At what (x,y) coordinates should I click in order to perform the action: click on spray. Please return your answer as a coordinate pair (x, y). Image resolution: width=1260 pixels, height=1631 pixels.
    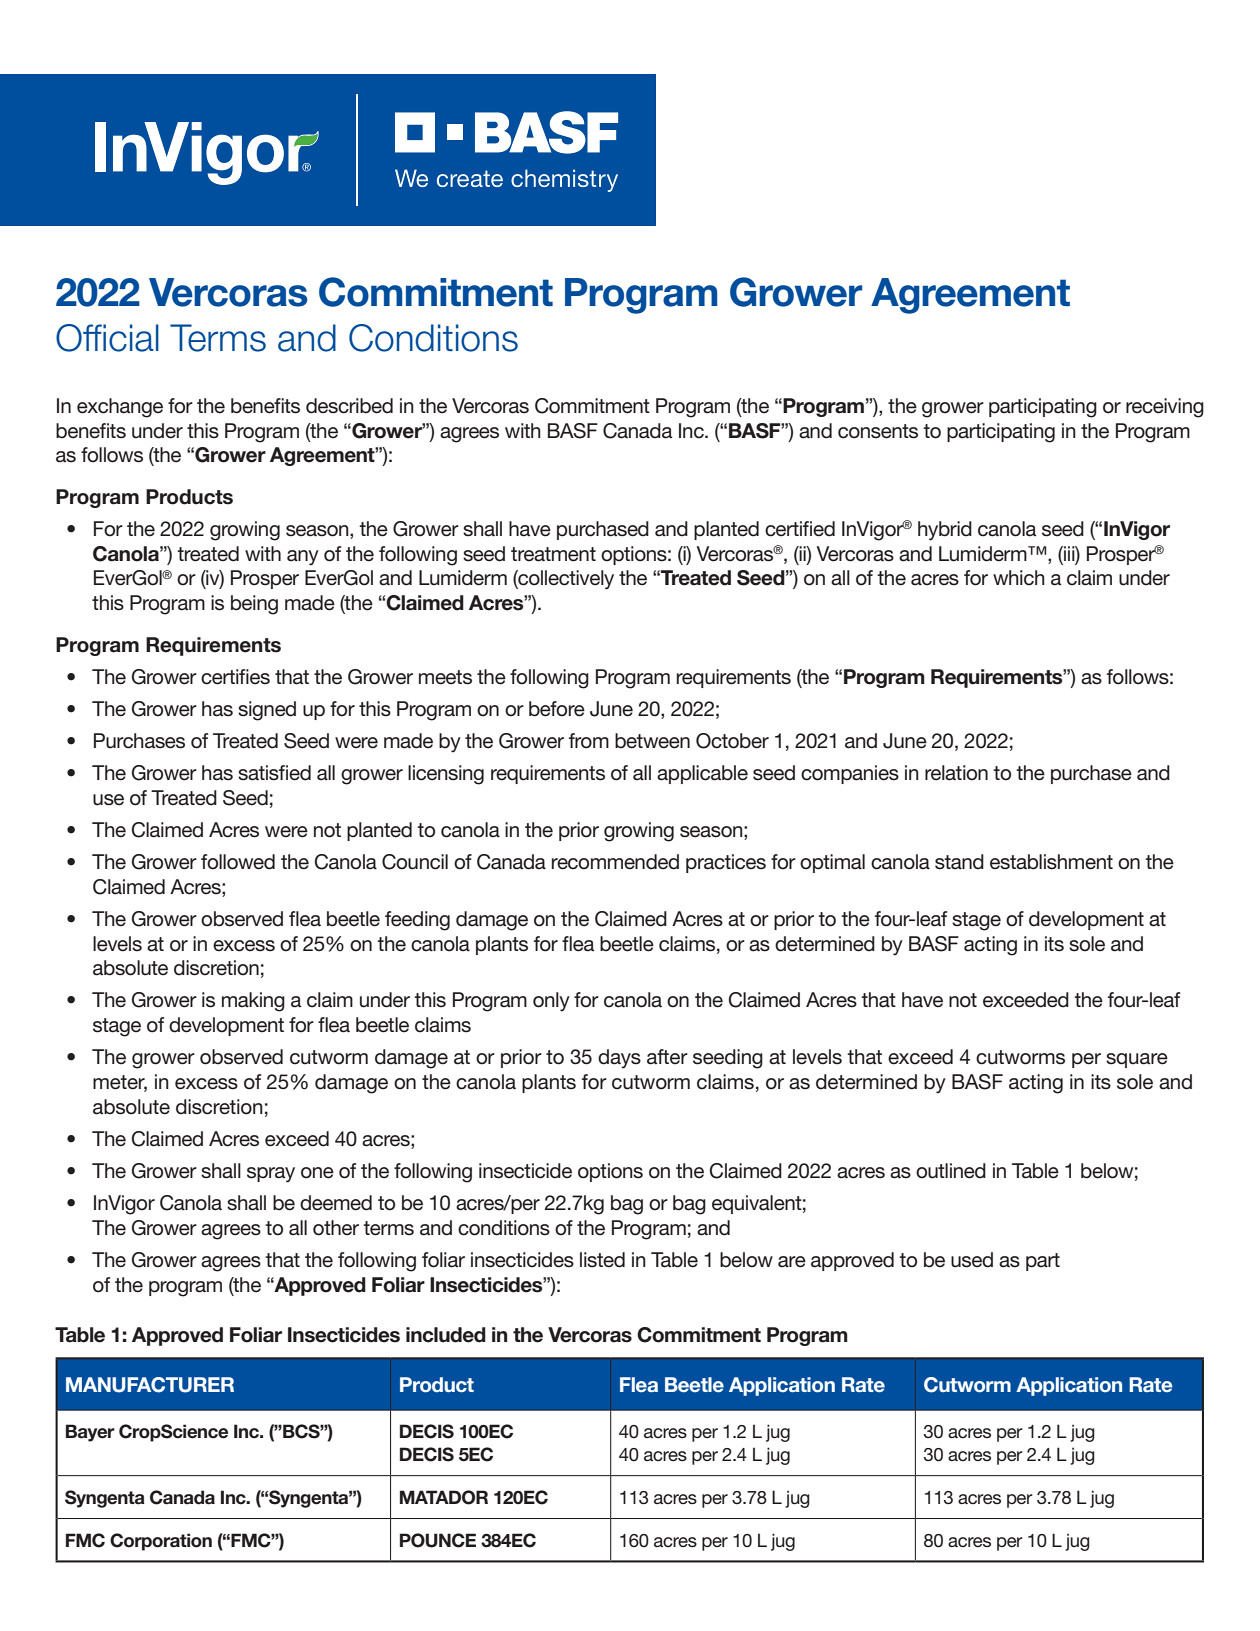
    Looking at the image, I should click on (271, 1175).
